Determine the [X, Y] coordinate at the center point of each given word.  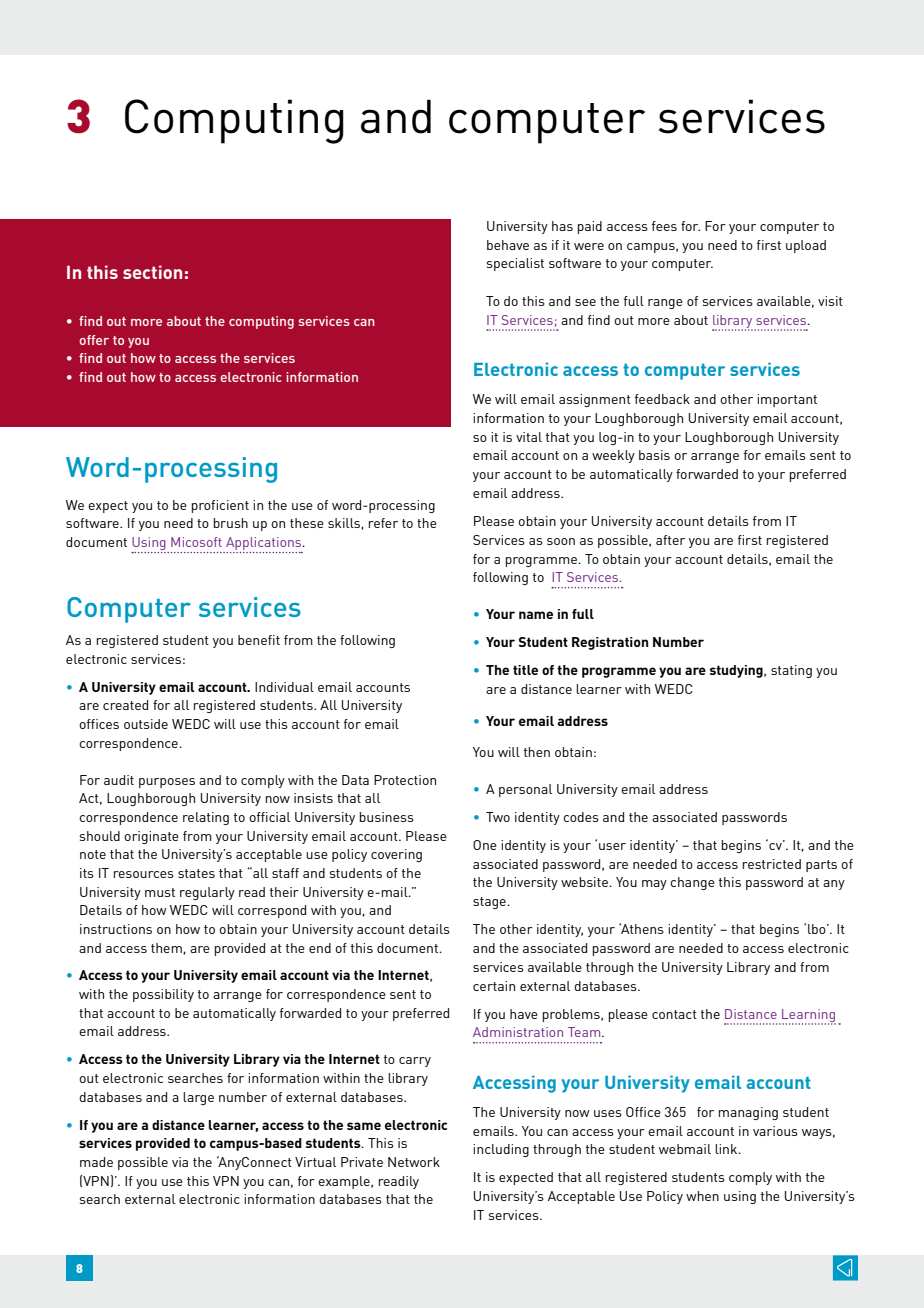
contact [674, 1014]
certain [494, 986]
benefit [259, 640]
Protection [405, 780]
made [96, 1162]
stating [791, 671]
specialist [515, 264]
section [152, 272]
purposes [167, 783]
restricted [772, 864]
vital [529, 437]
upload [806, 246]
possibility [163, 995]
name [536, 615]
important [787, 400]
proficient [220, 506]
